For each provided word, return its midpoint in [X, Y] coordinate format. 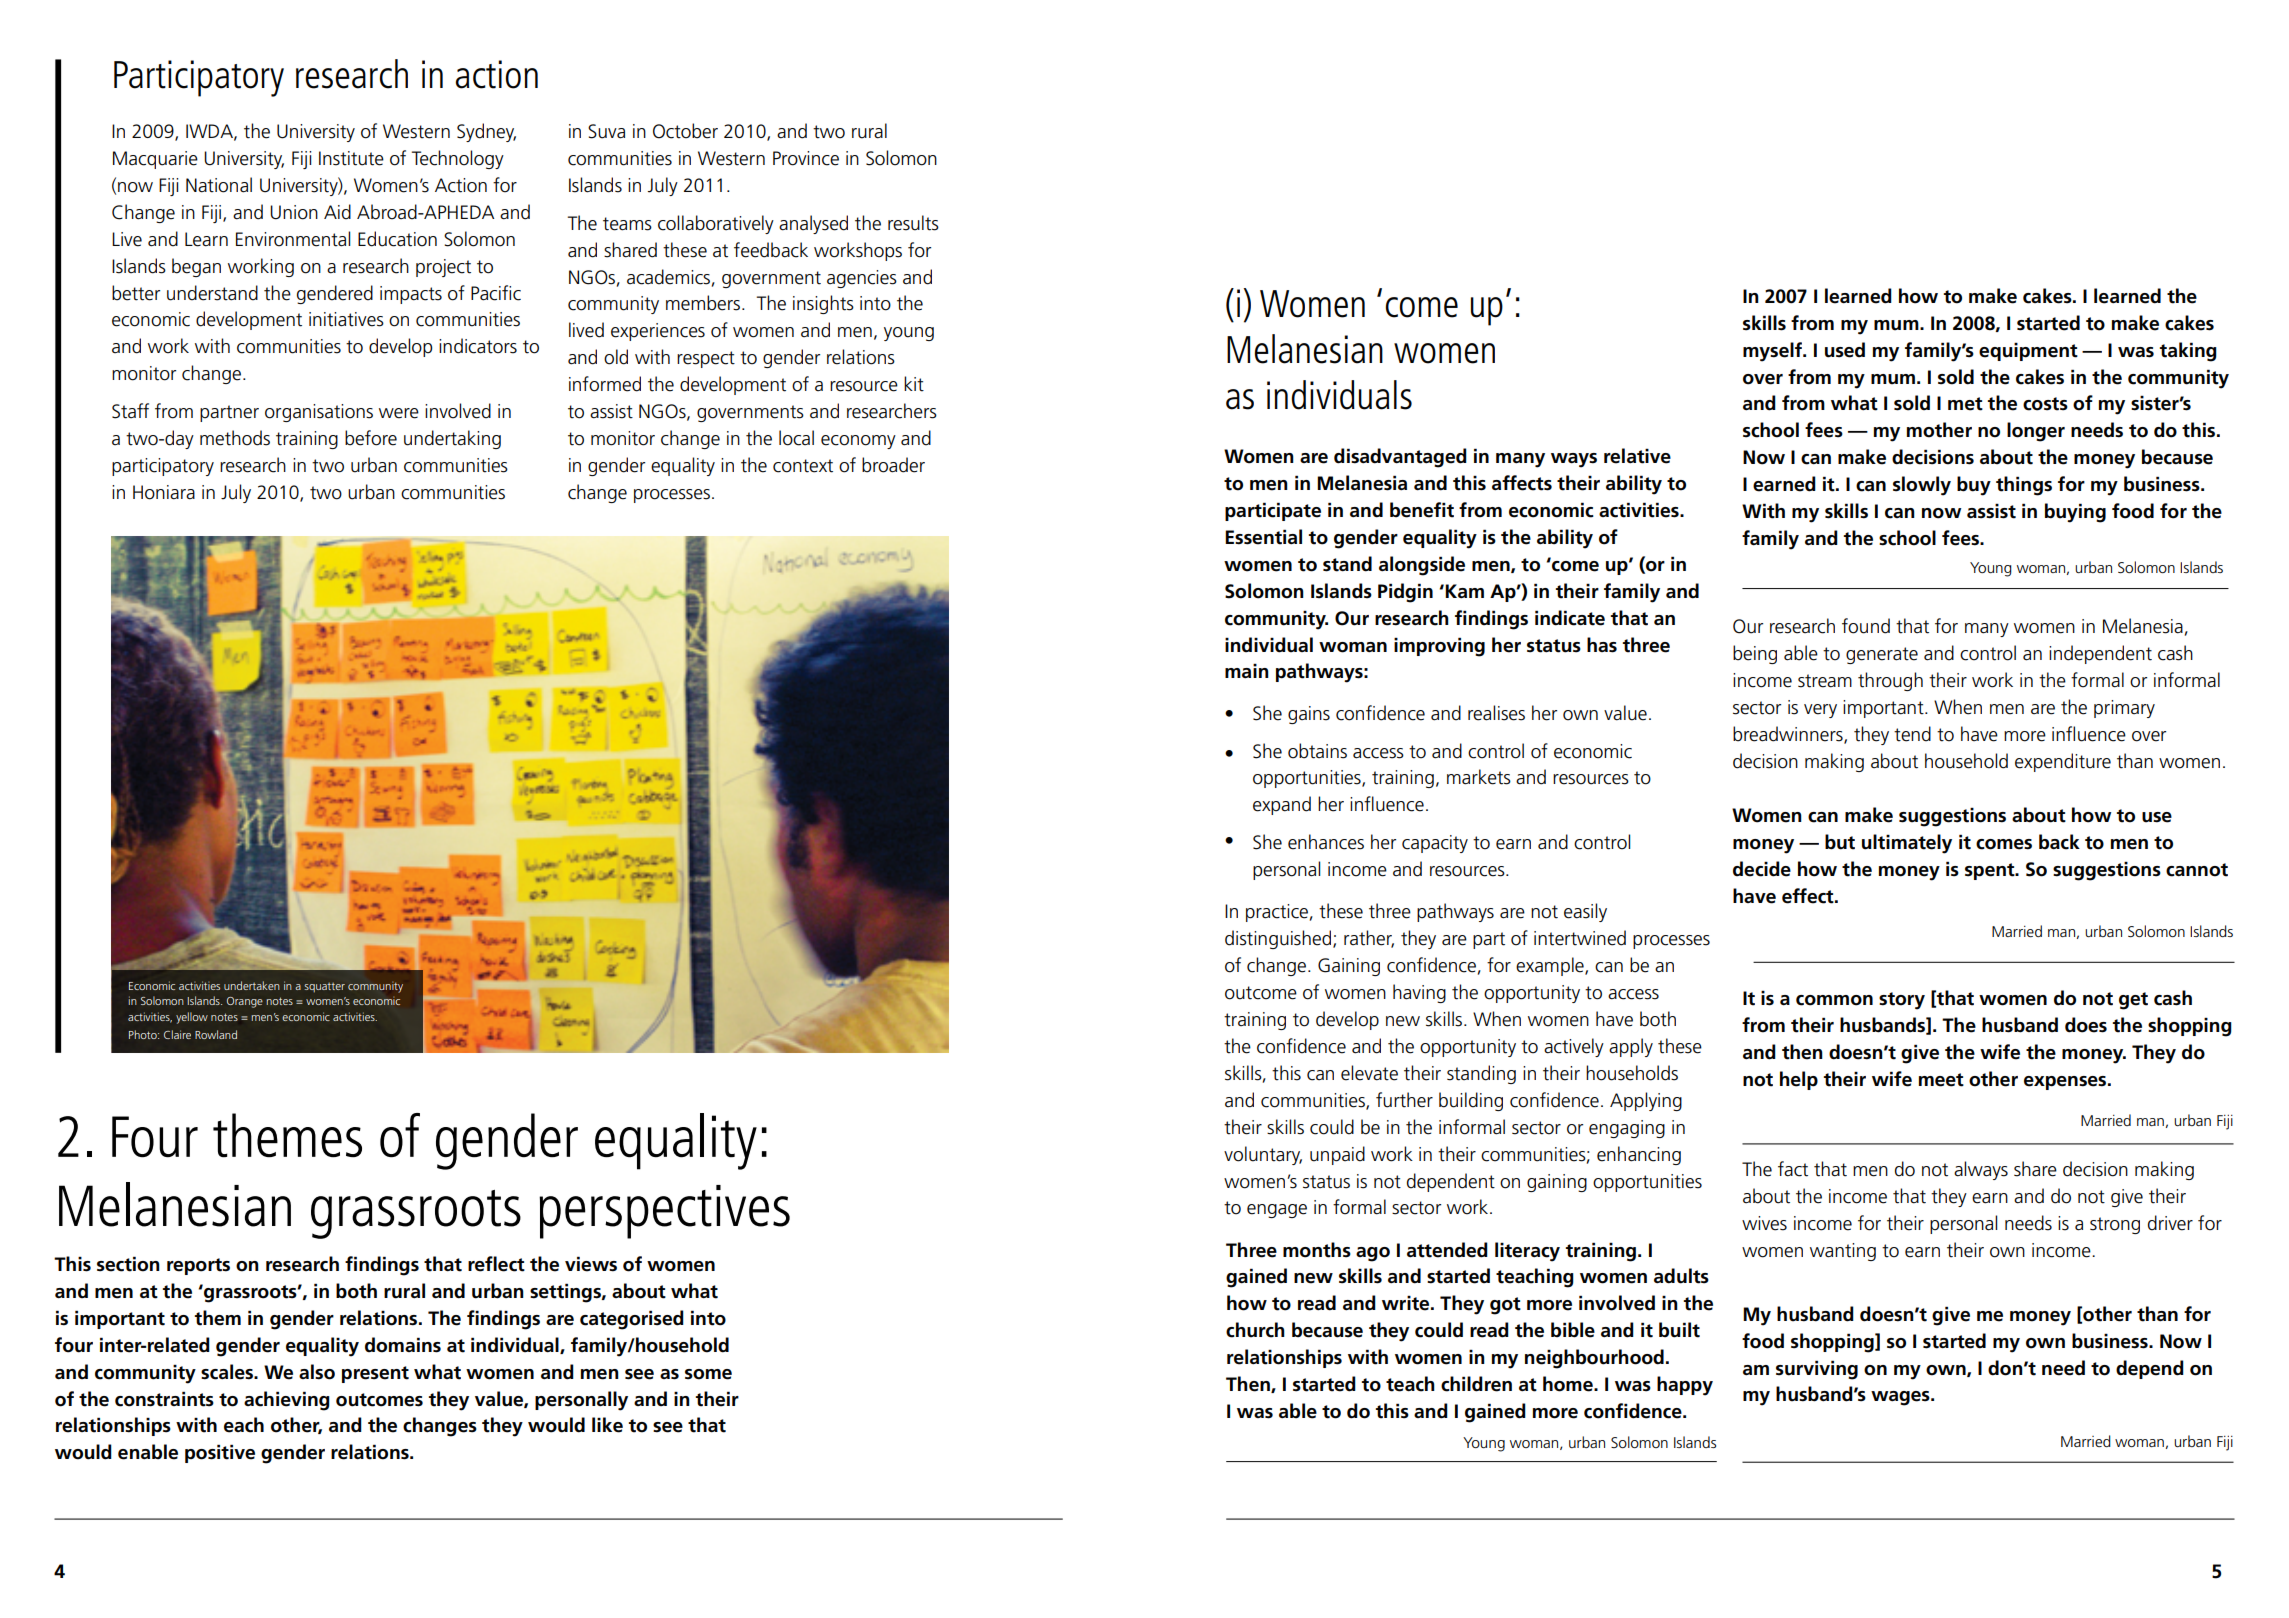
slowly [1922, 486]
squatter [324, 988]
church [1255, 1330]
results [913, 223]
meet [1941, 1080]
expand [1282, 805]
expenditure [2063, 762]
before [371, 438]
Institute [351, 158]
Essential [1263, 537]
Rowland [216, 1034]
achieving [287, 1401]
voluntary [1263, 1155]
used [1845, 350]
